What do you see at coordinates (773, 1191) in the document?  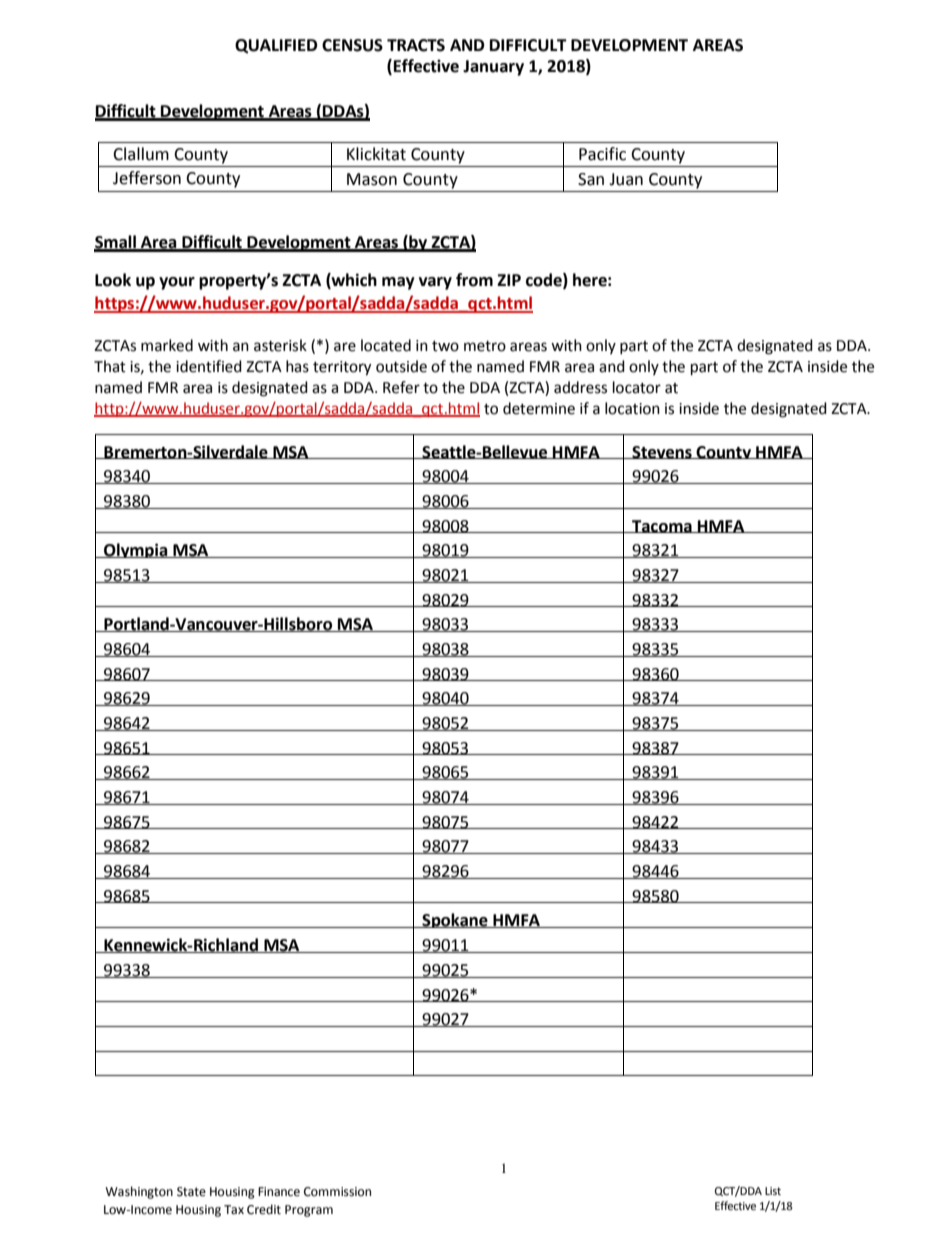 I see `List` at bounding box center [773, 1191].
